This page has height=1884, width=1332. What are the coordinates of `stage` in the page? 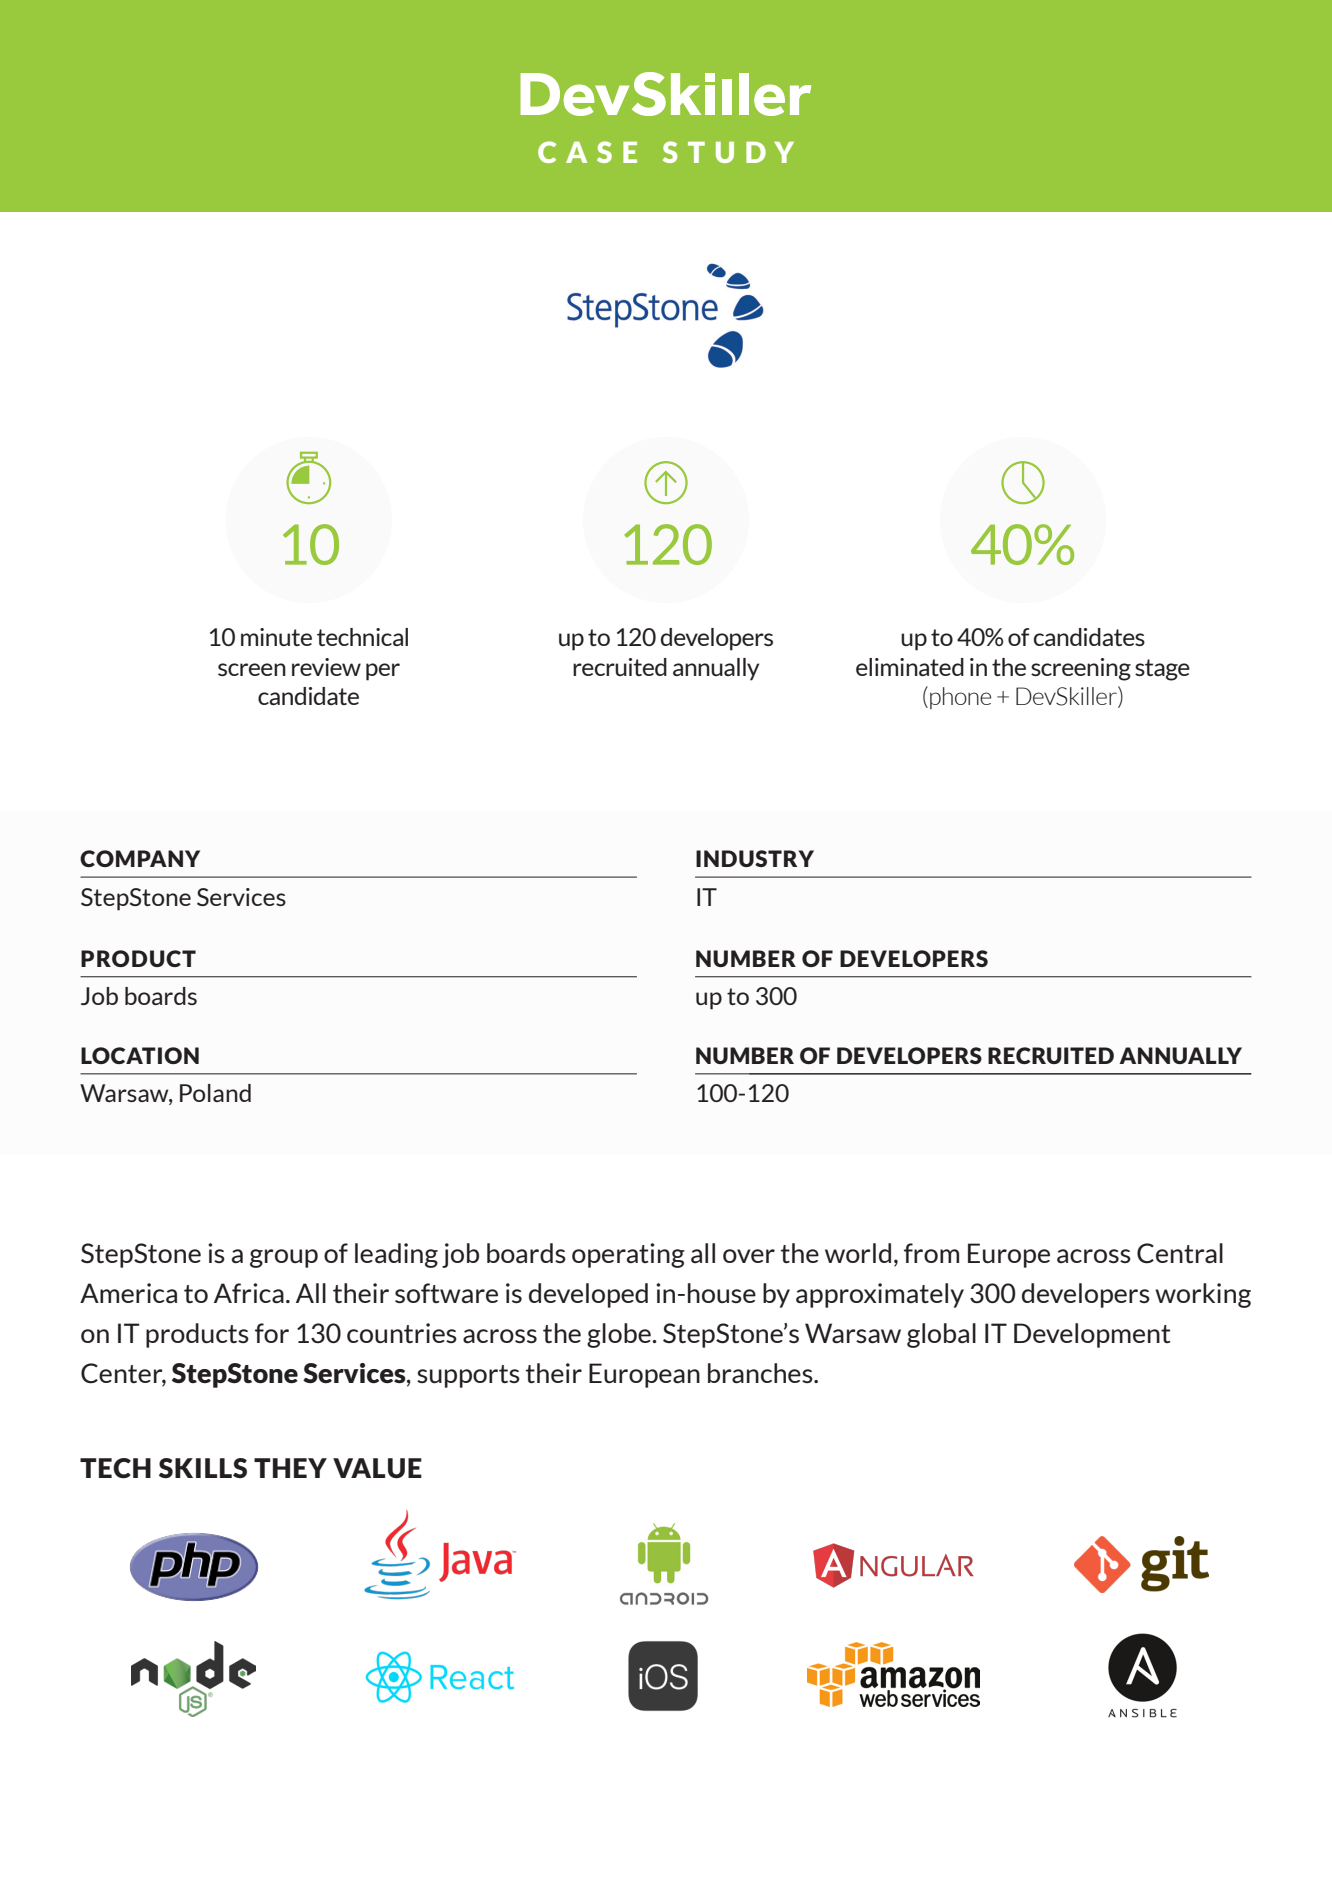 It's located at (1162, 670).
